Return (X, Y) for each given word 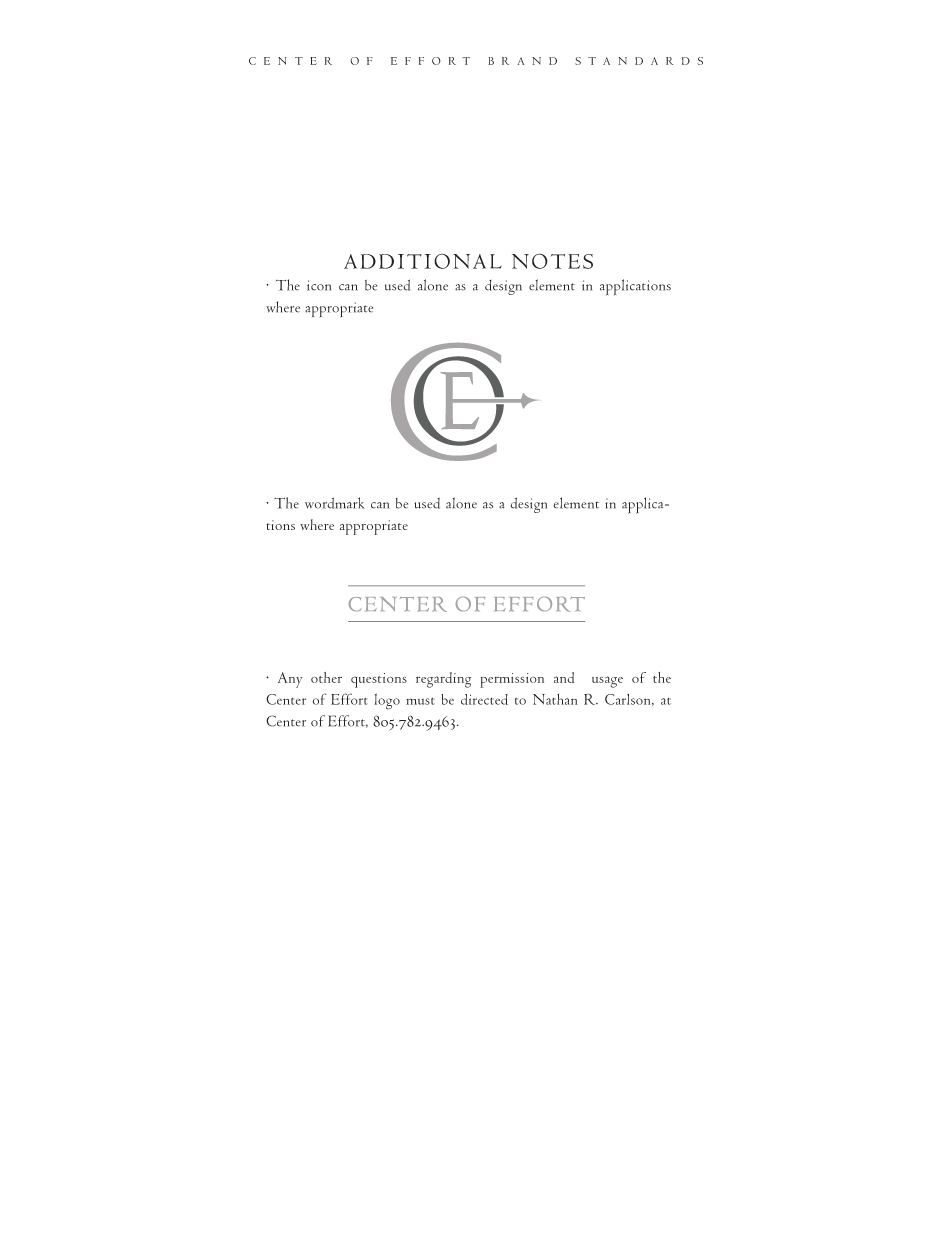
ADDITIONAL (423, 261)
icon (319, 285)
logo (387, 701)
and (564, 677)
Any (290, 680)
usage (607, 682)
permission (512, 680)
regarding (443, 680)
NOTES (552, 261)
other (326, 677)
